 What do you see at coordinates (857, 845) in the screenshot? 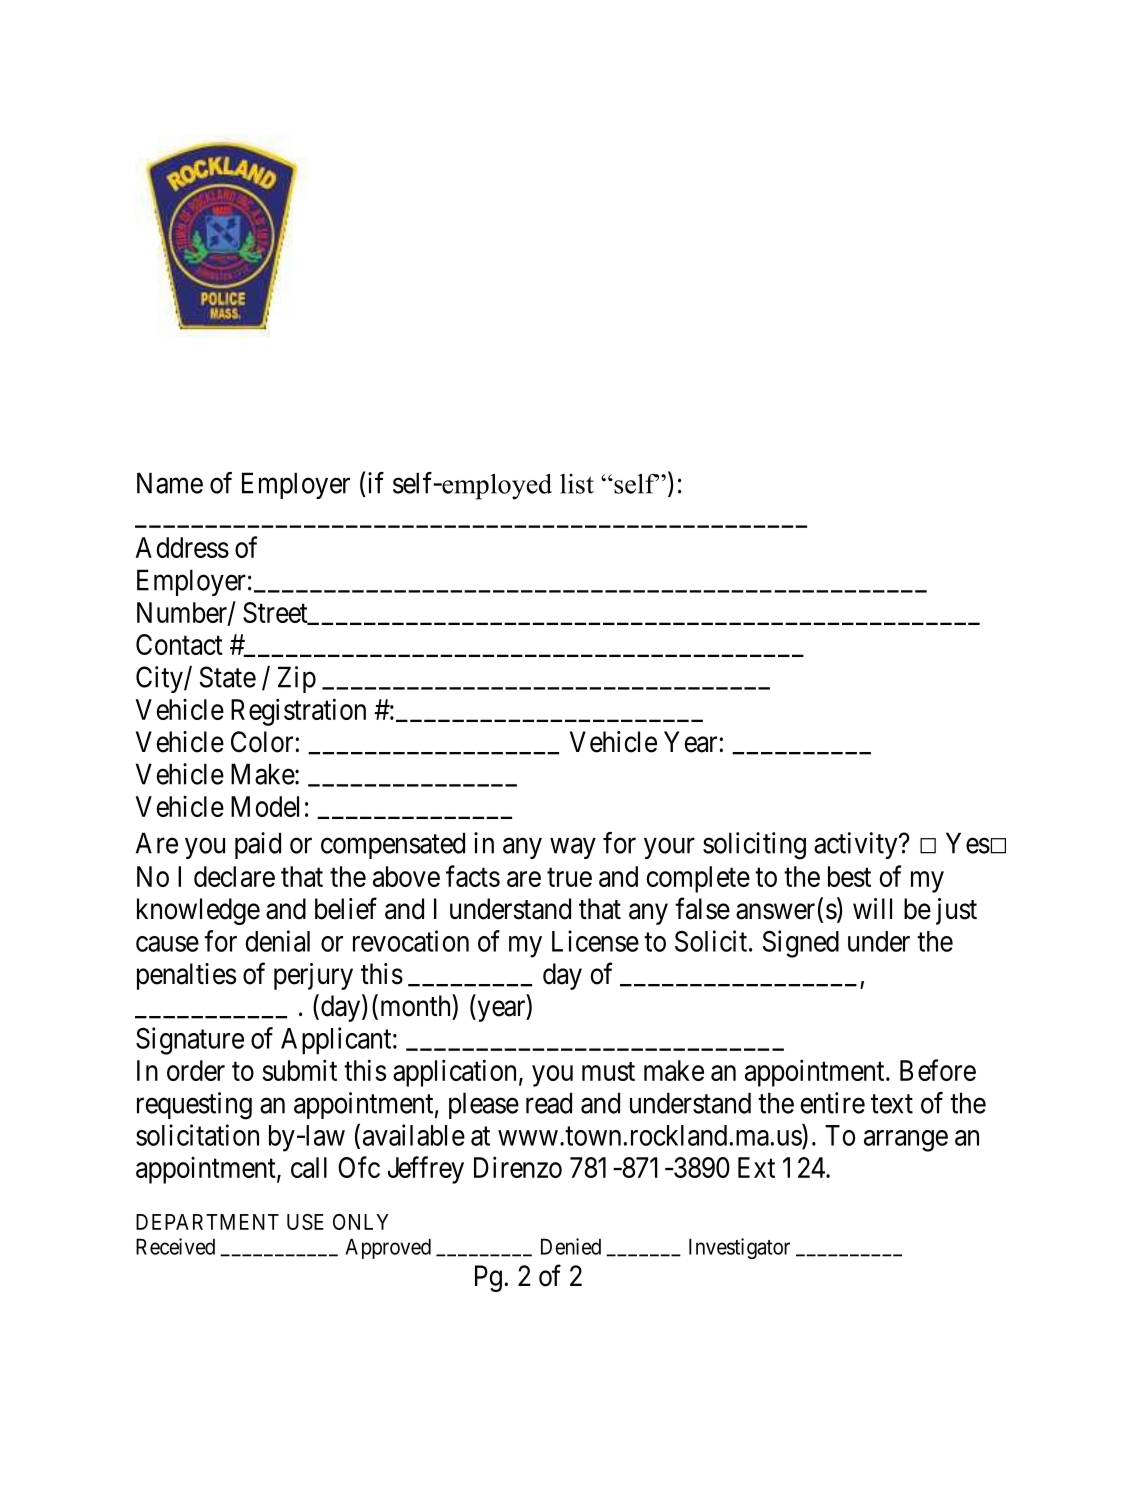
I see `activity` at bounding box center [857, 845].
